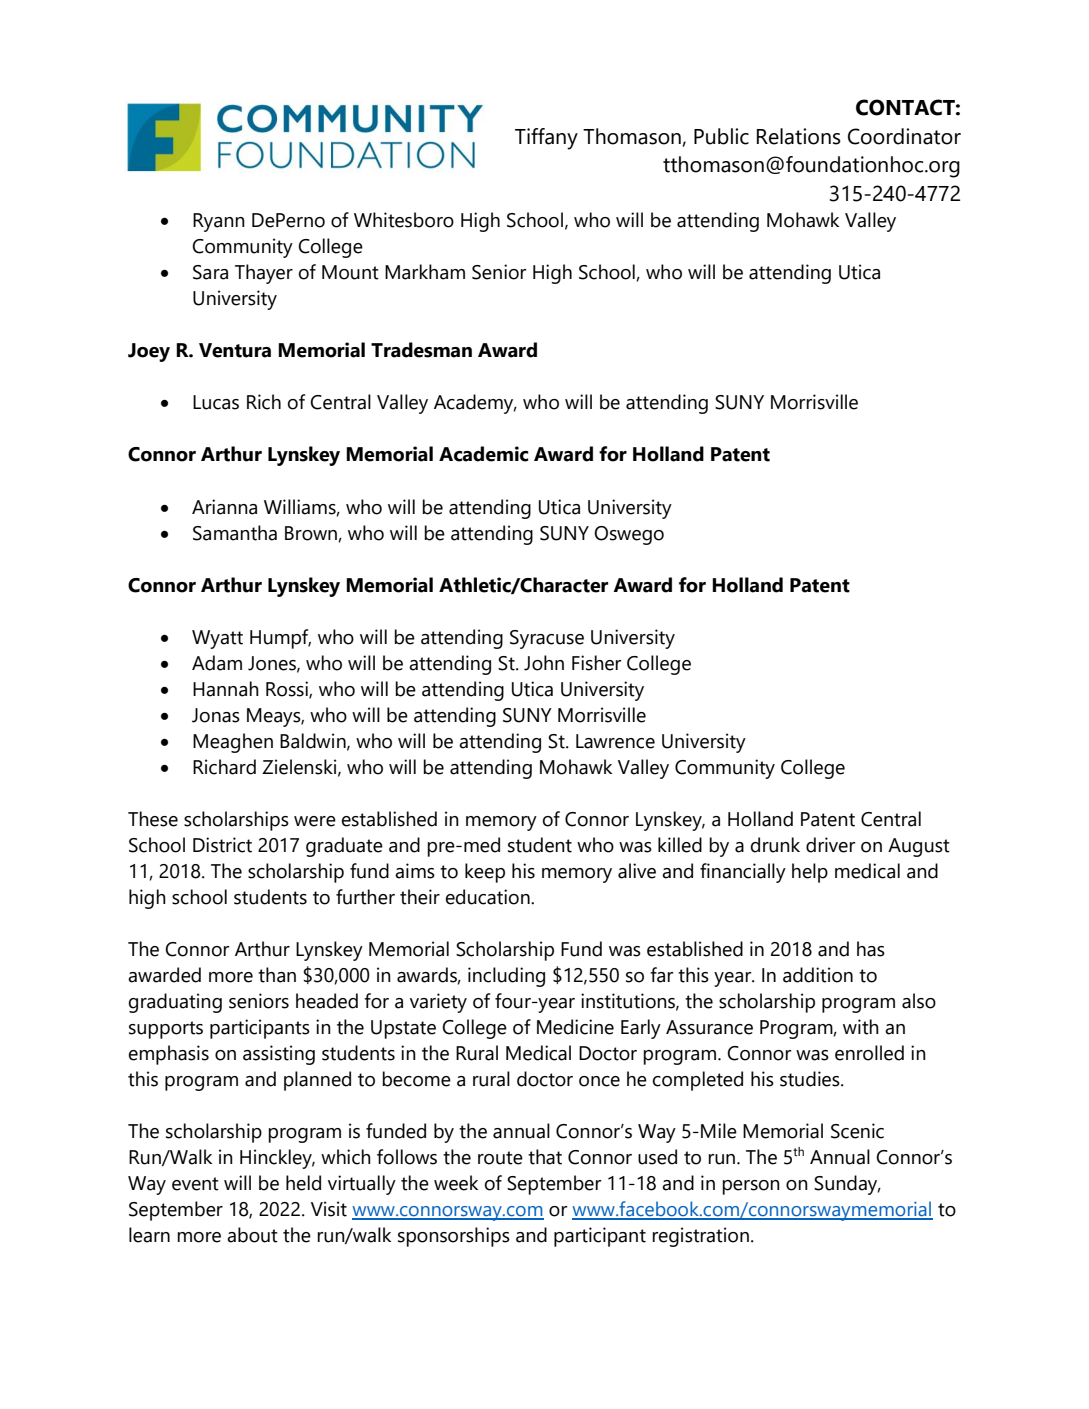  Describe the element at coordinates (544, 663) in the image. I see `John` at that location.
